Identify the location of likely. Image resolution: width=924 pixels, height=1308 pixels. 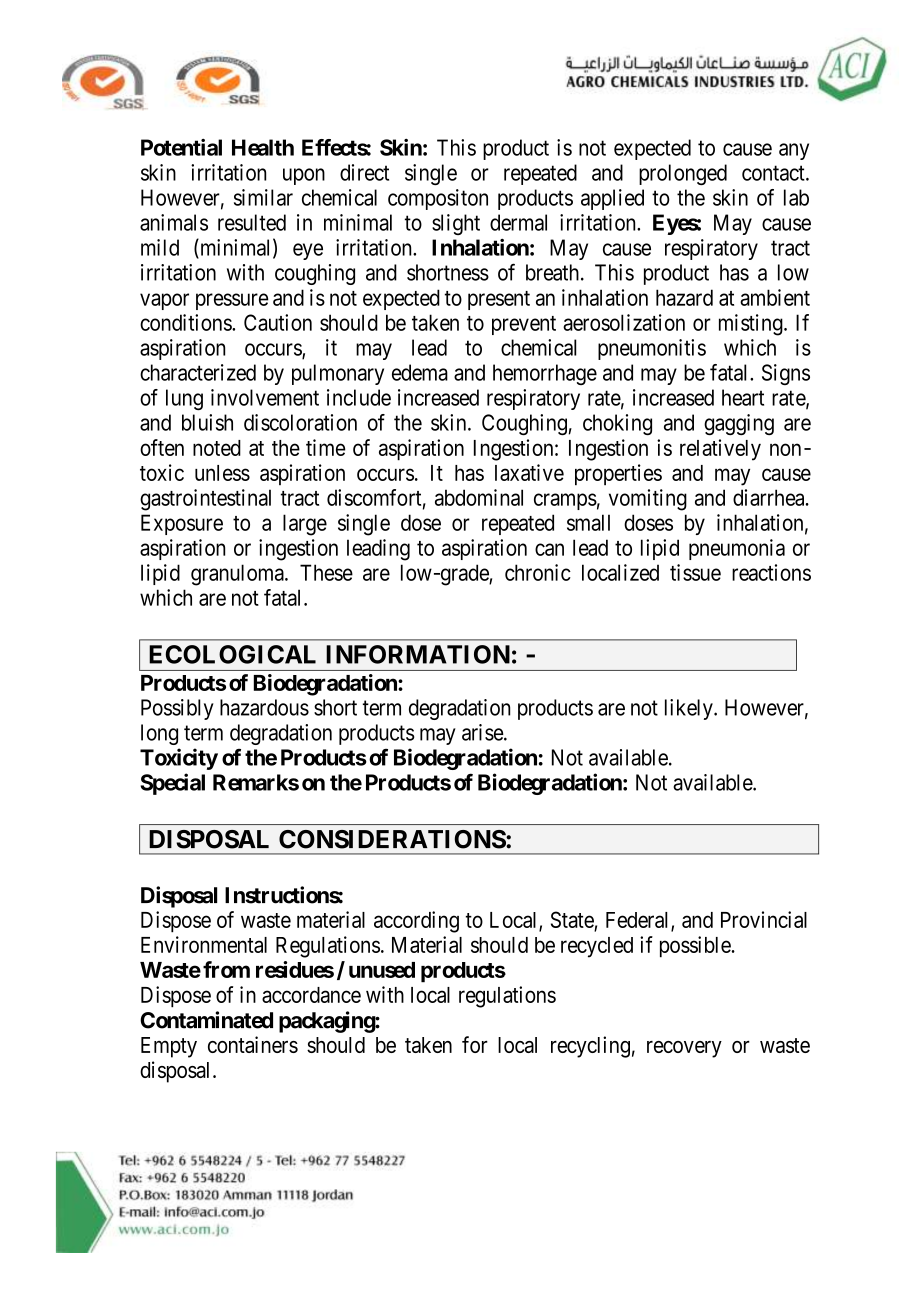
(690, 709).
